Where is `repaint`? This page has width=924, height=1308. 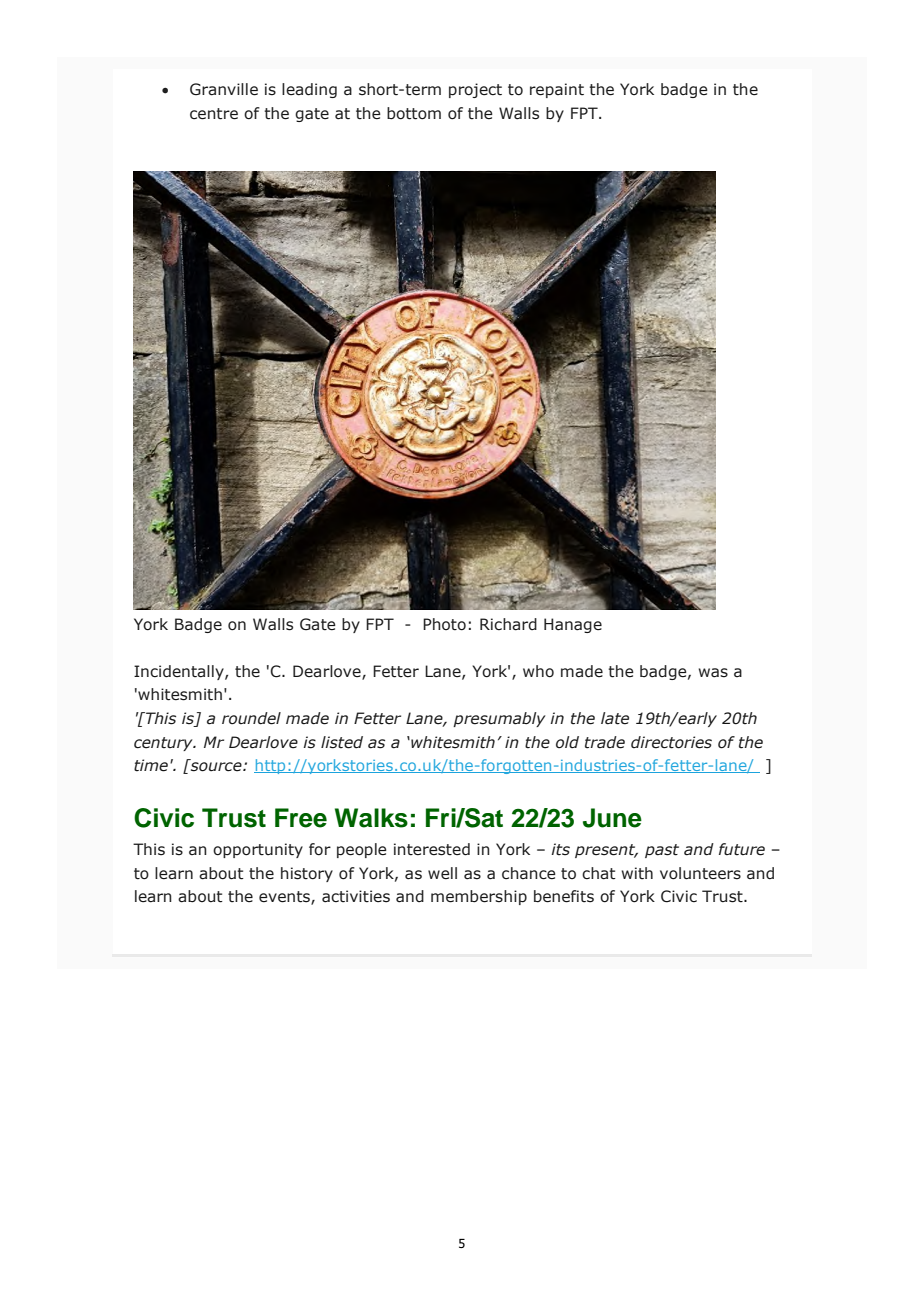
repaint is located at coordinates (557, 90).
